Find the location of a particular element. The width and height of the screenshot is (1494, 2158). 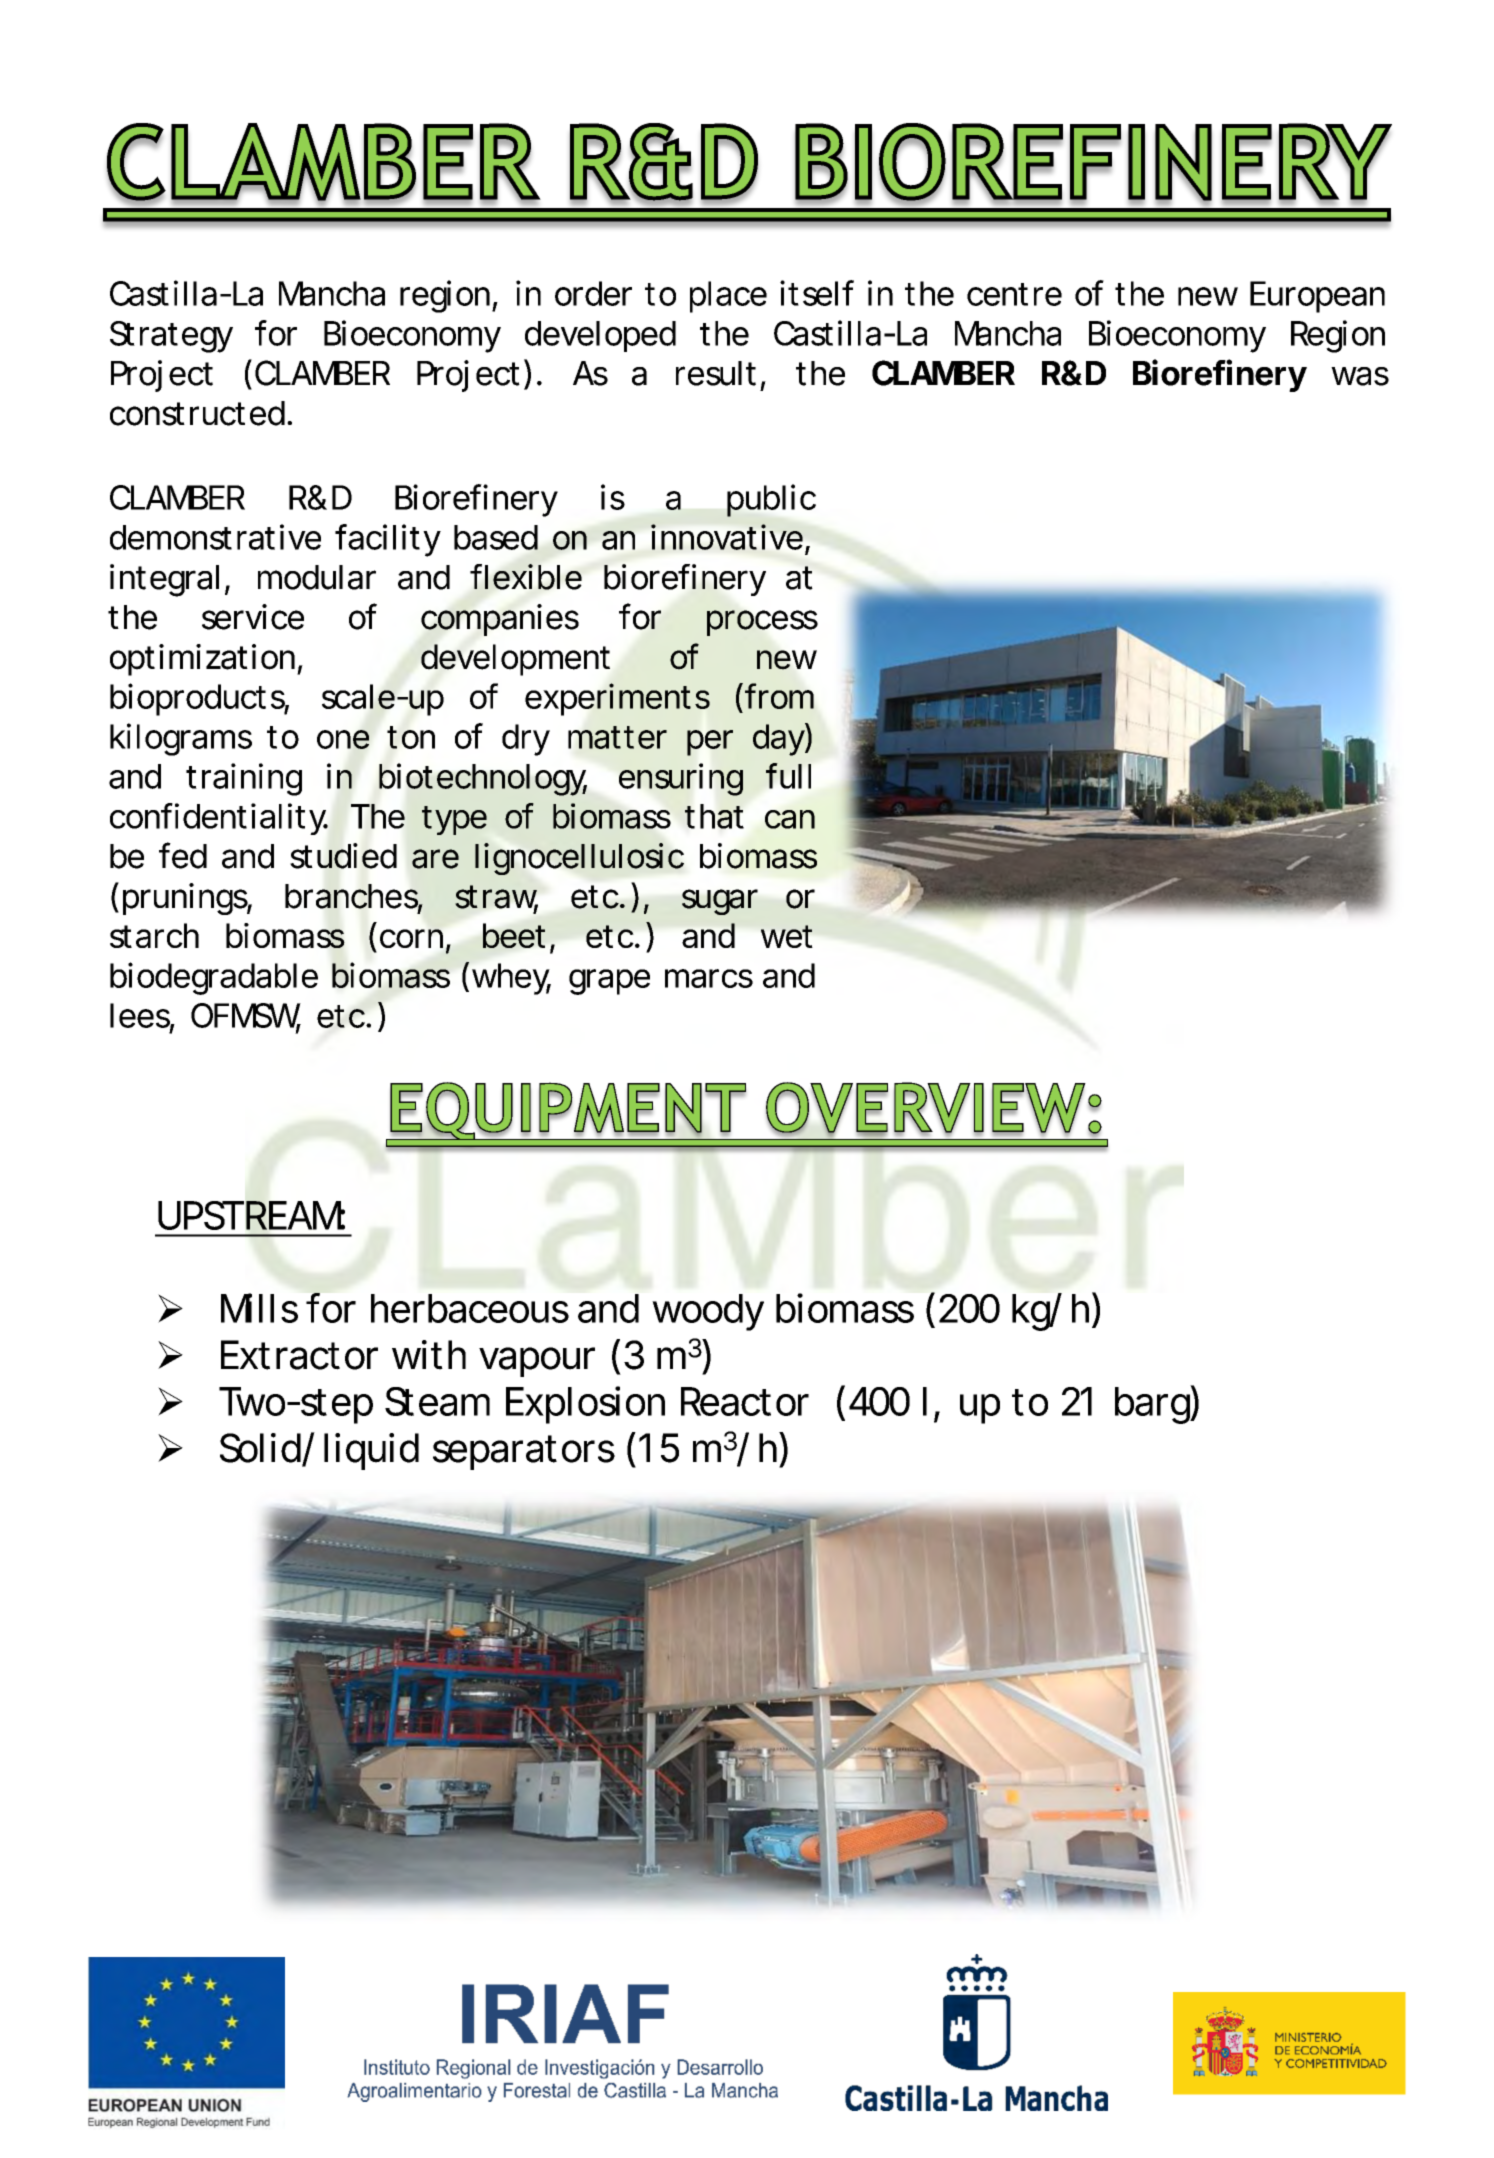

full is located at coordinates (788, 776).
